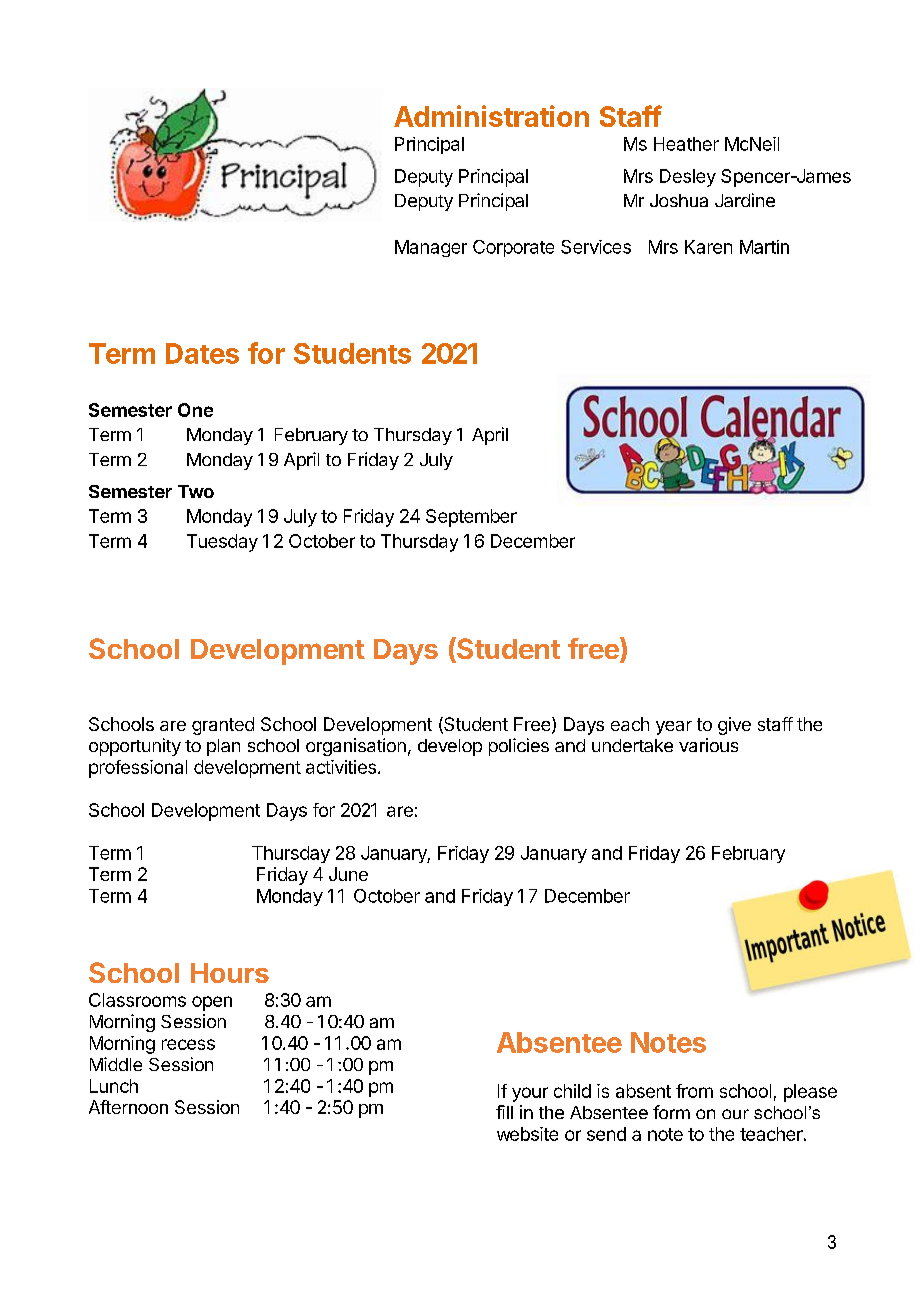 The image size is (924, 1308). I want to click on Administration, so click(491, 116).
